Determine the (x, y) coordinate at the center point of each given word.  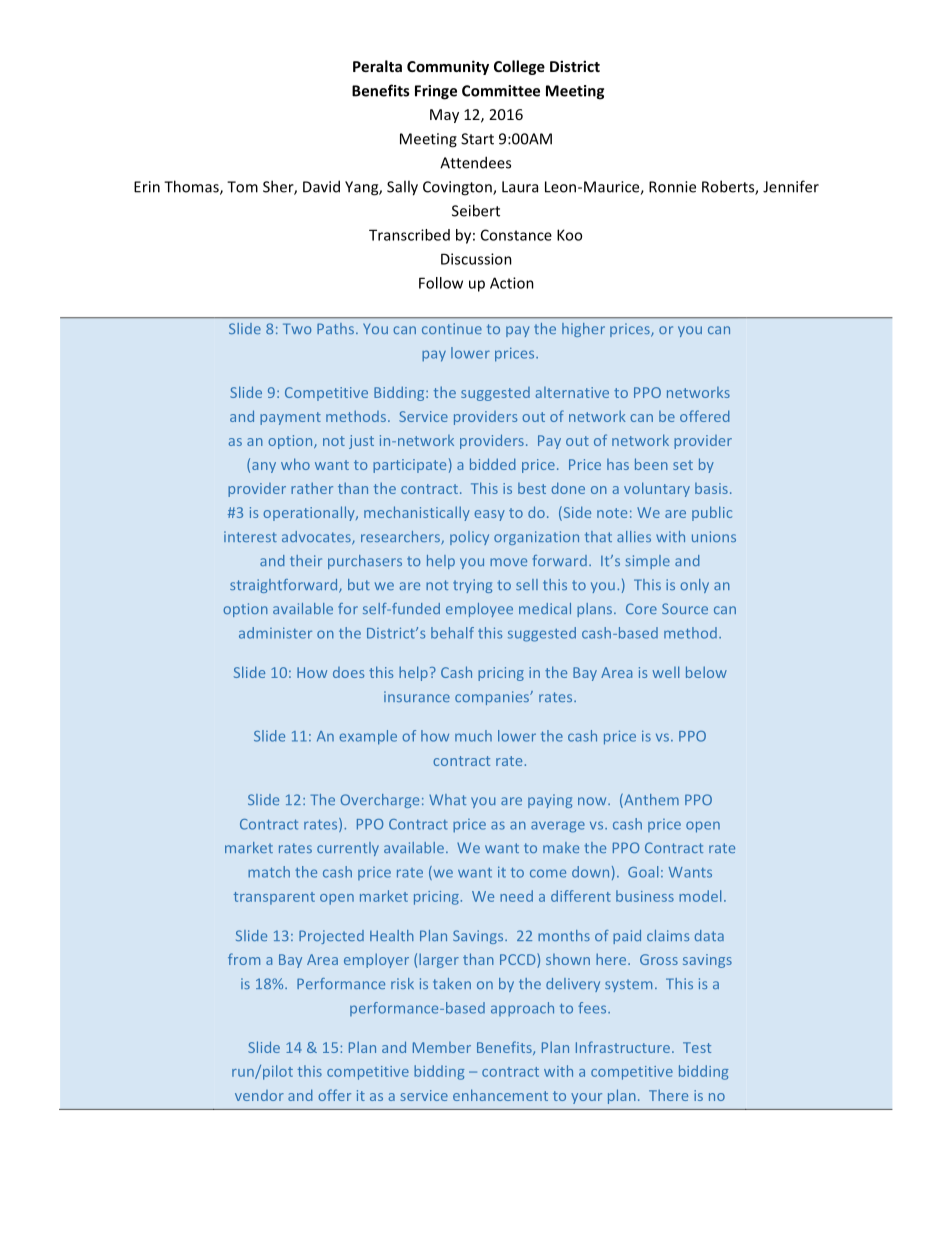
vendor (259, 1095)
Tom (242, 187)
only (694, 586)
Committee (501, 91)
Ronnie (672, 187)
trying (472, 586)
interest (250, 536)
